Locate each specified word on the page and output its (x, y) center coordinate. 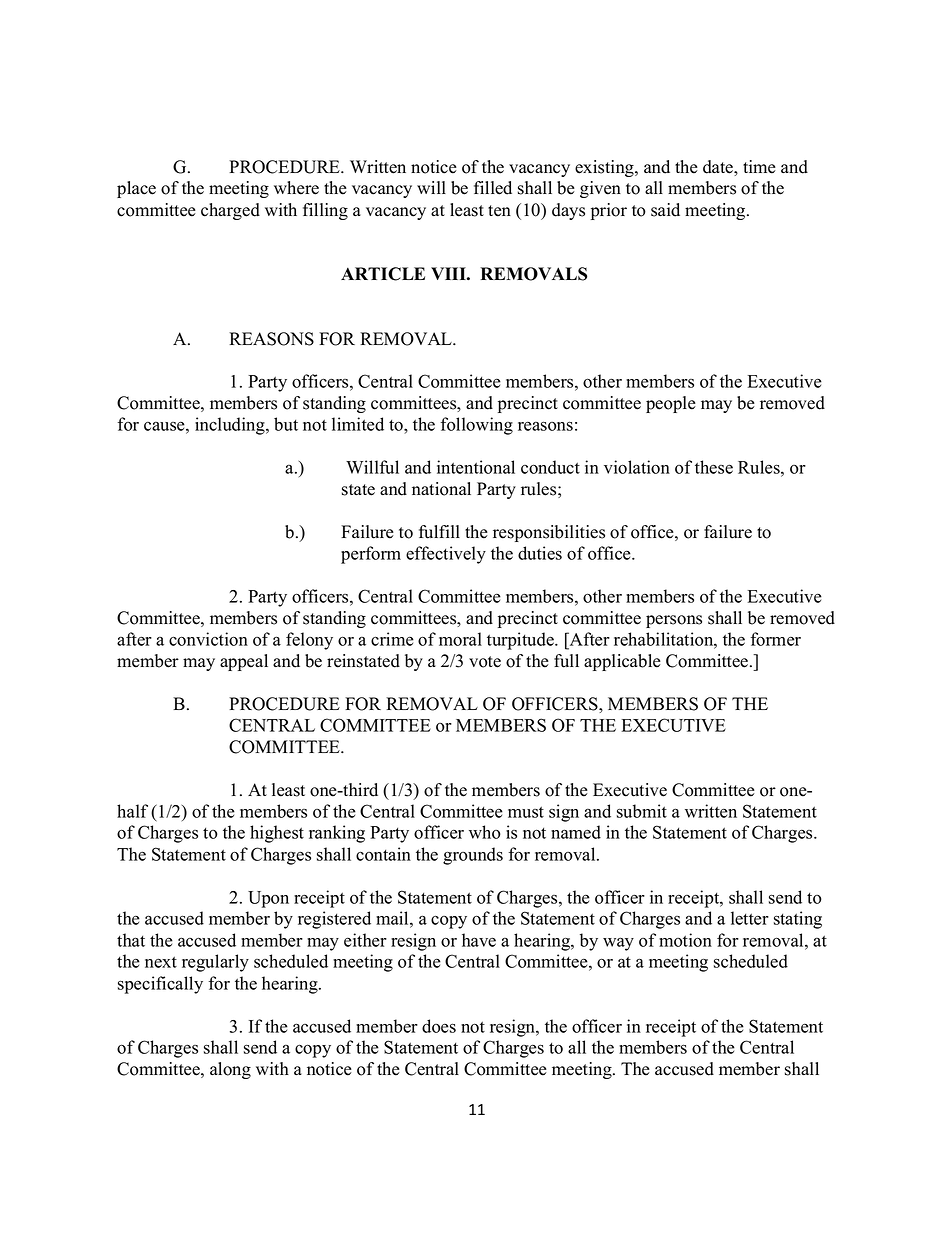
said (665, 210)
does (439, 1026)
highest (277, 834)
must (526, 812)
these (714, 467)
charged (230, 211)
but (286, 424)
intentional (476, 467)
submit (642, 811)
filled (493, 188)
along (230, 1070)
